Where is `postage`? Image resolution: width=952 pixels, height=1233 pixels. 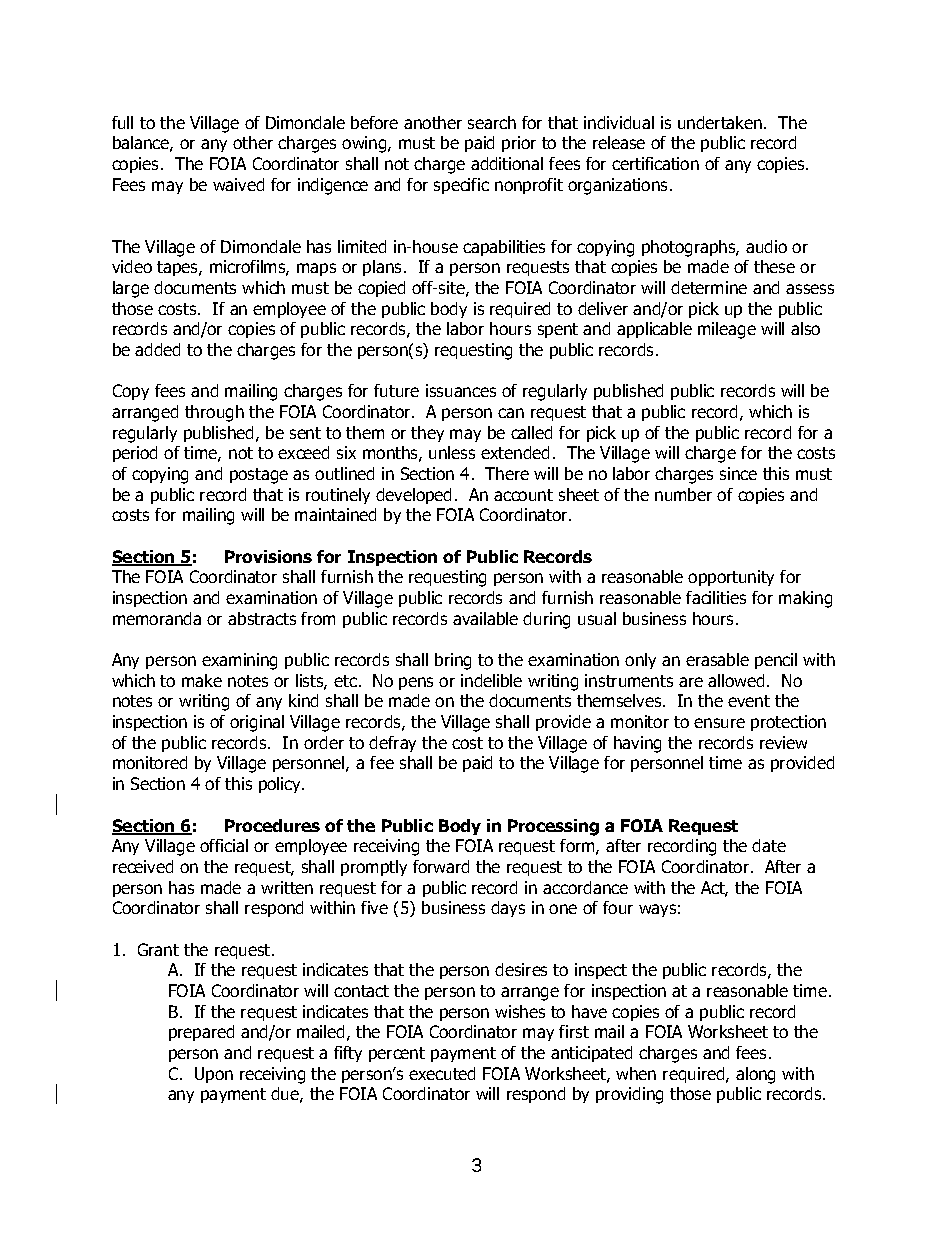 postage is located at coordinates (259, 476).
